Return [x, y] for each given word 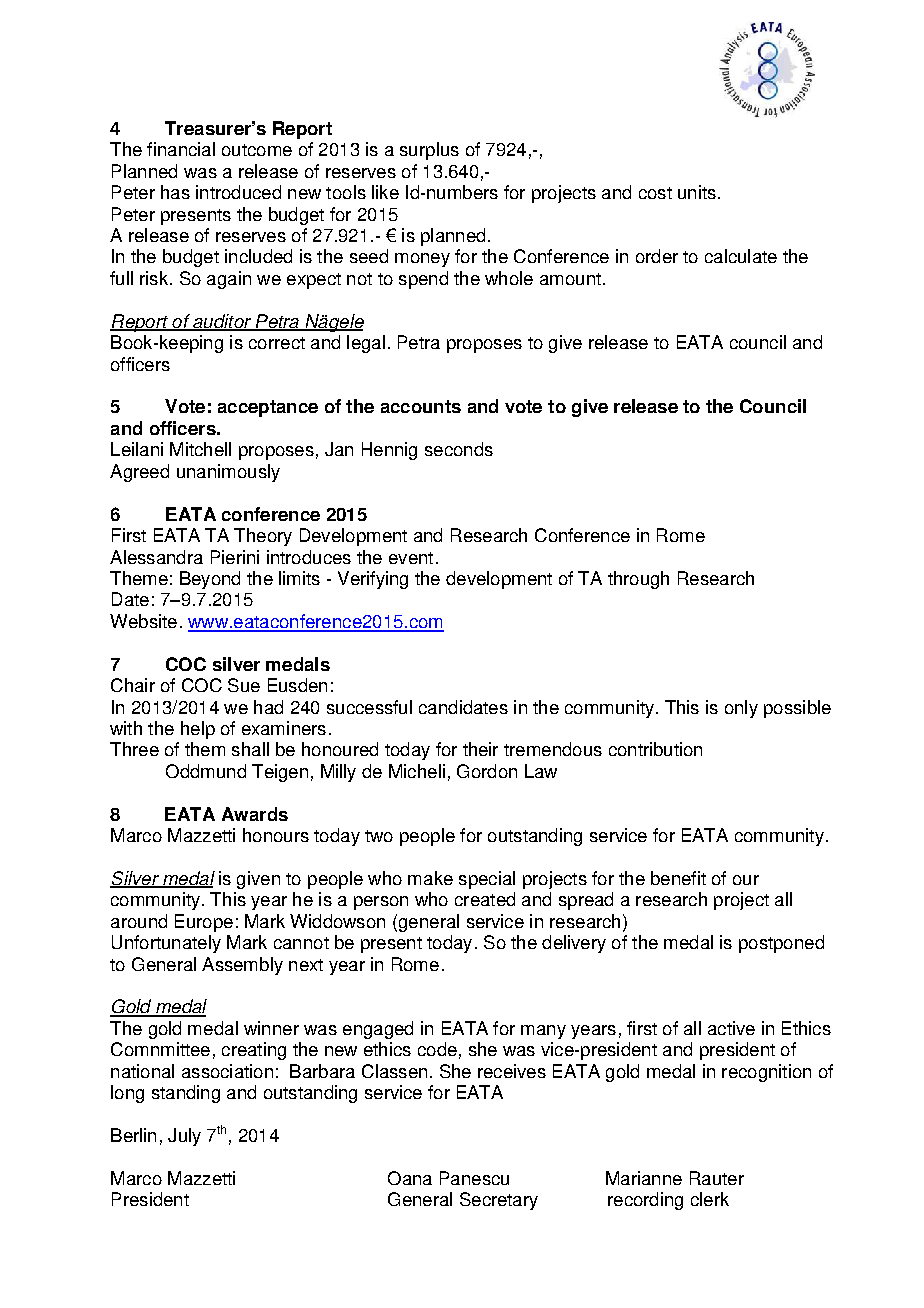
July [184, 1137]
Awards [255, 814]
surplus [429, 151]
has [175, 192]
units [697, 192]
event [411, 558]
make [430, 878]
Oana [410, 1178]
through [638, 580]
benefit [678, 878]
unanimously [228, 473]
